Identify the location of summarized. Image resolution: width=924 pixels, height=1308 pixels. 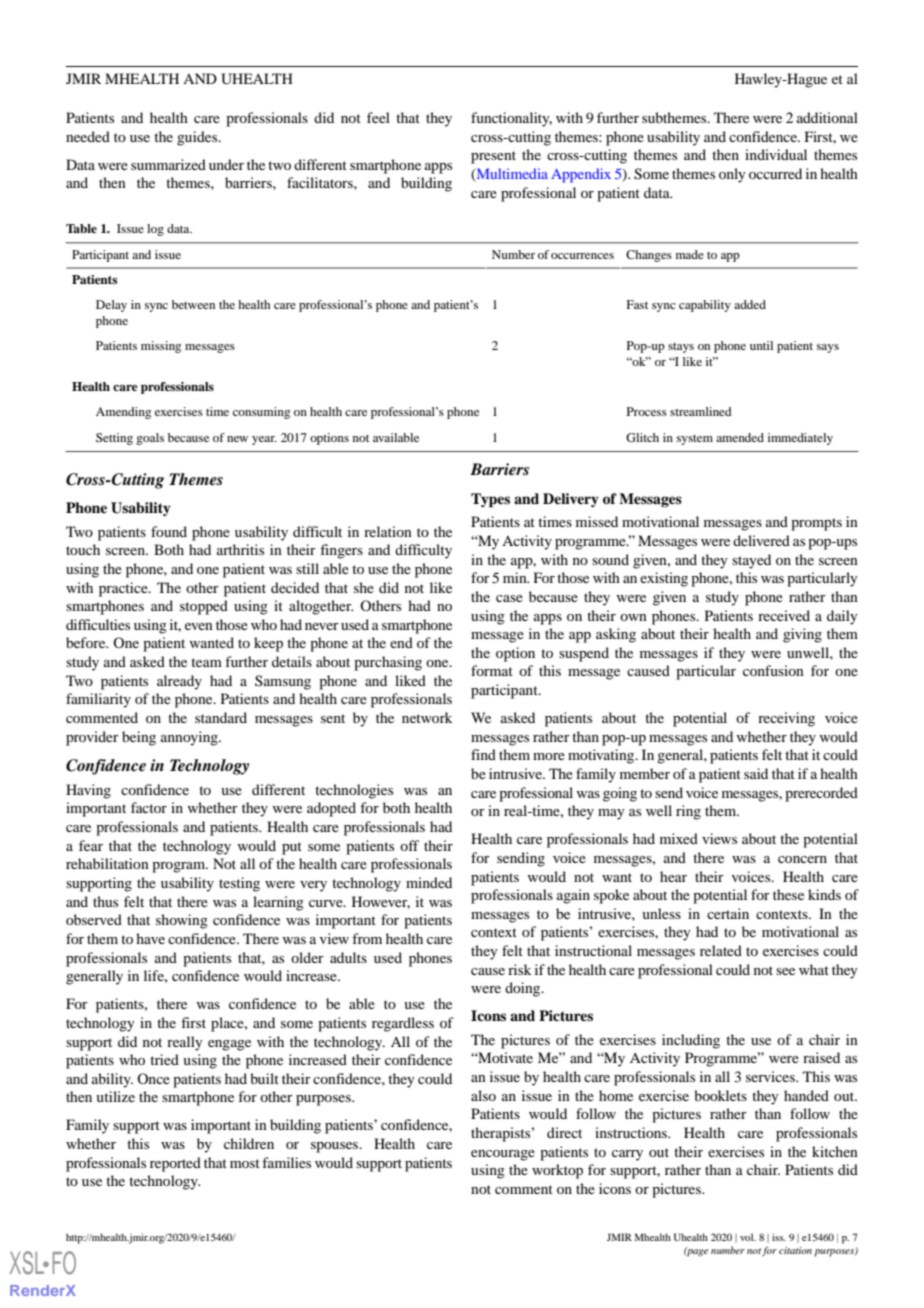
(168, 164).
